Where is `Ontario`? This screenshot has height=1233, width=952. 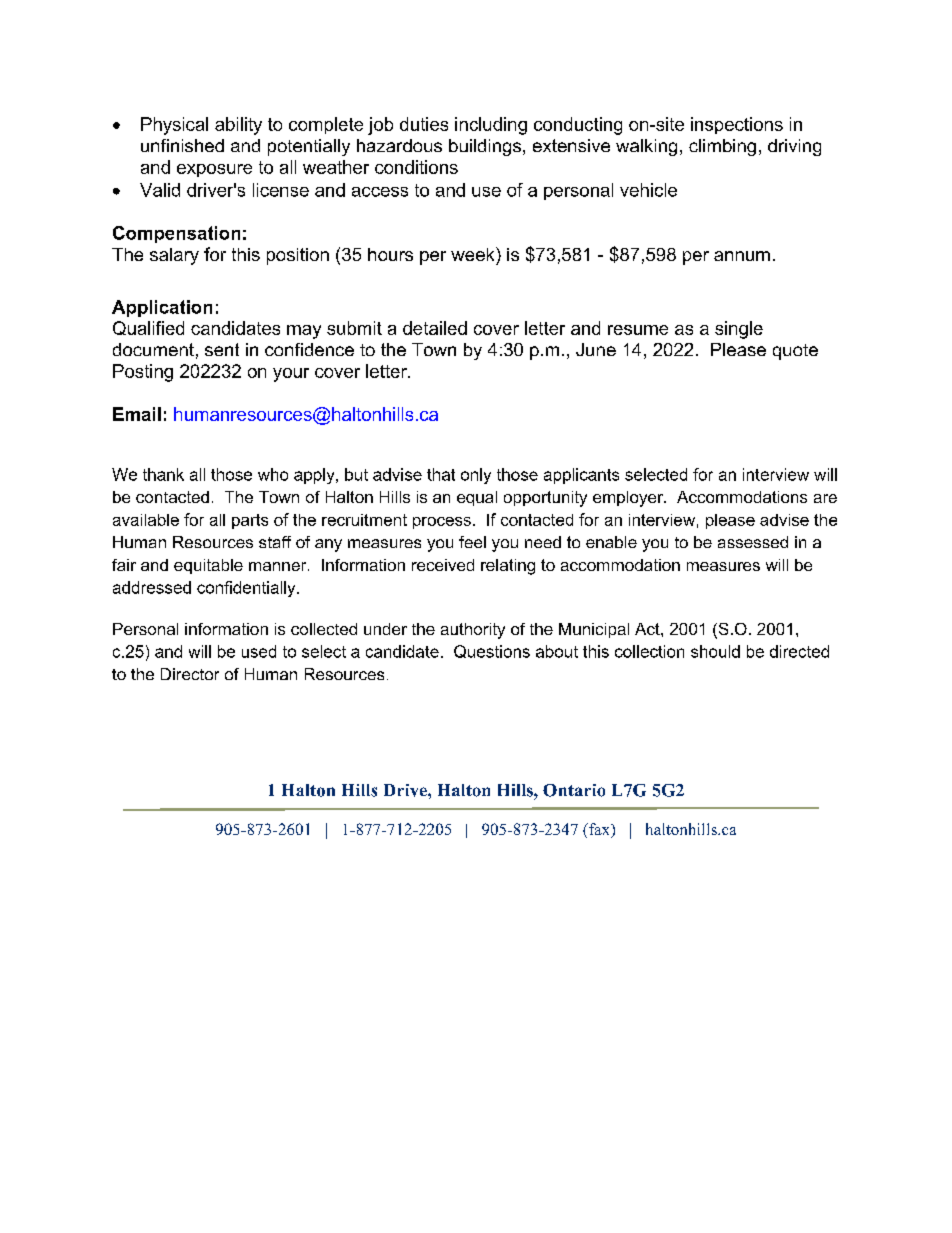 Ontario is located at coordinates (574, 790).
